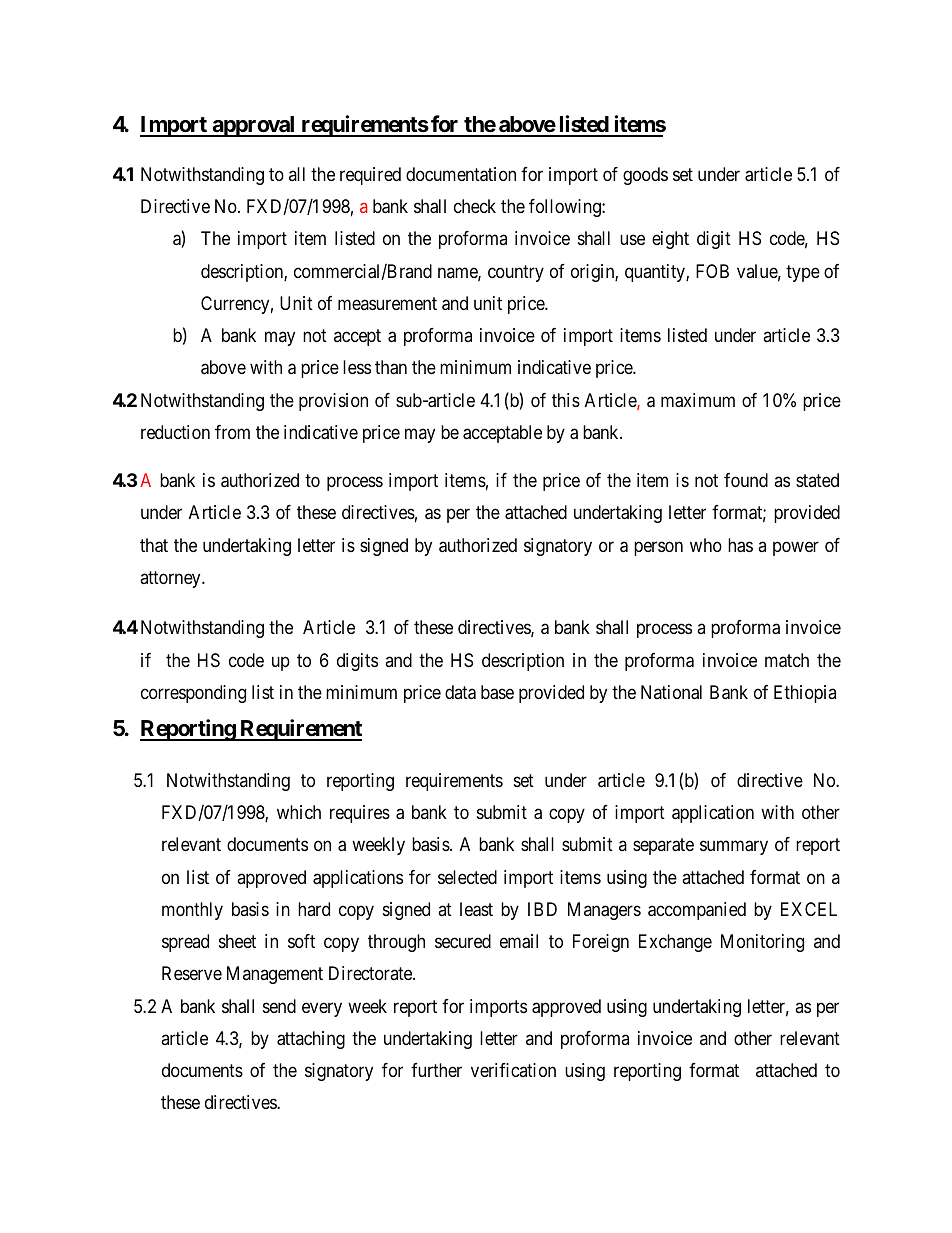  Describe the element at coordinates (279, 1006) in the image. I see `send` at that location.
